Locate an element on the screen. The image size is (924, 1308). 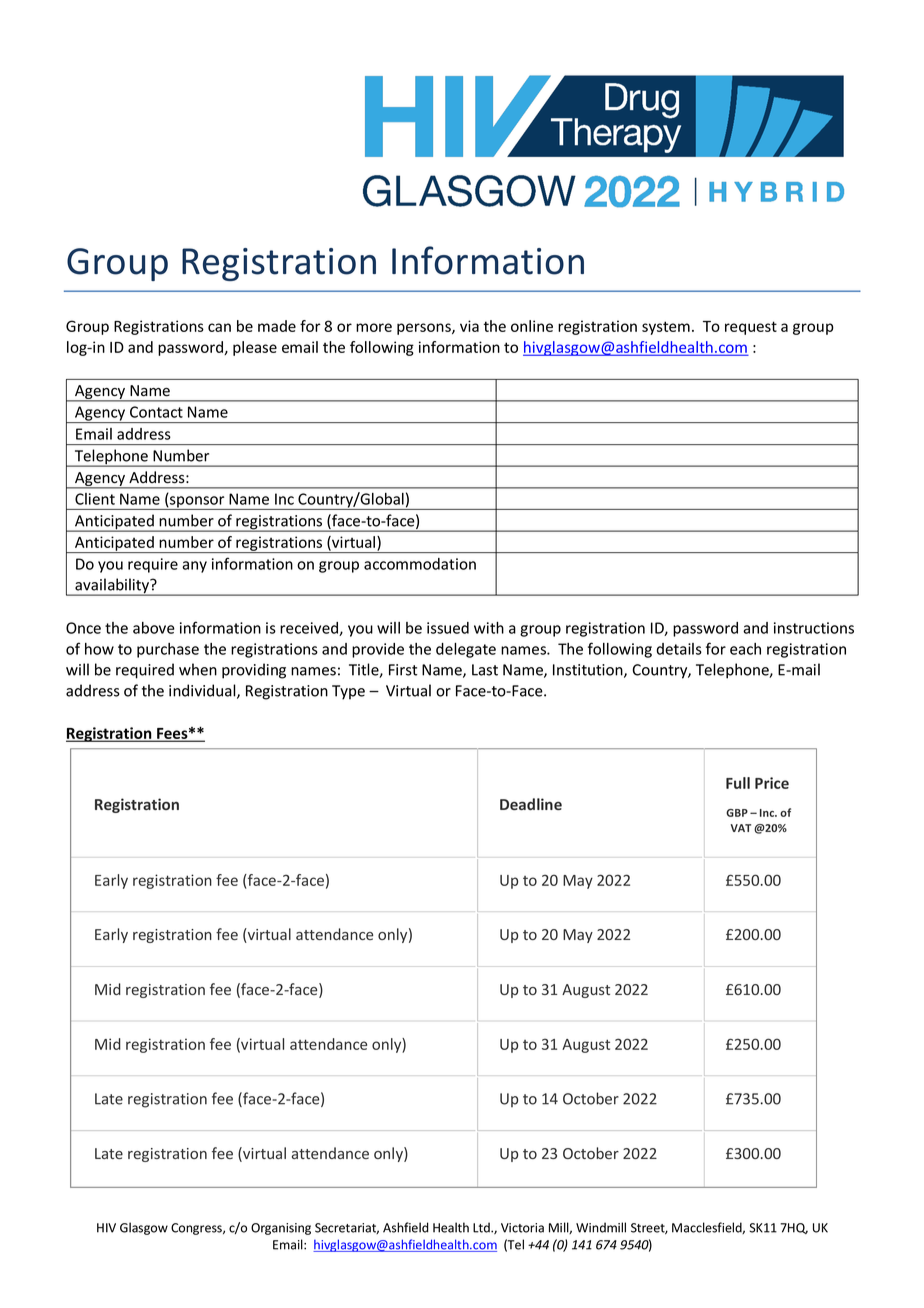
Organising is located at coordinates (281, 1229).
